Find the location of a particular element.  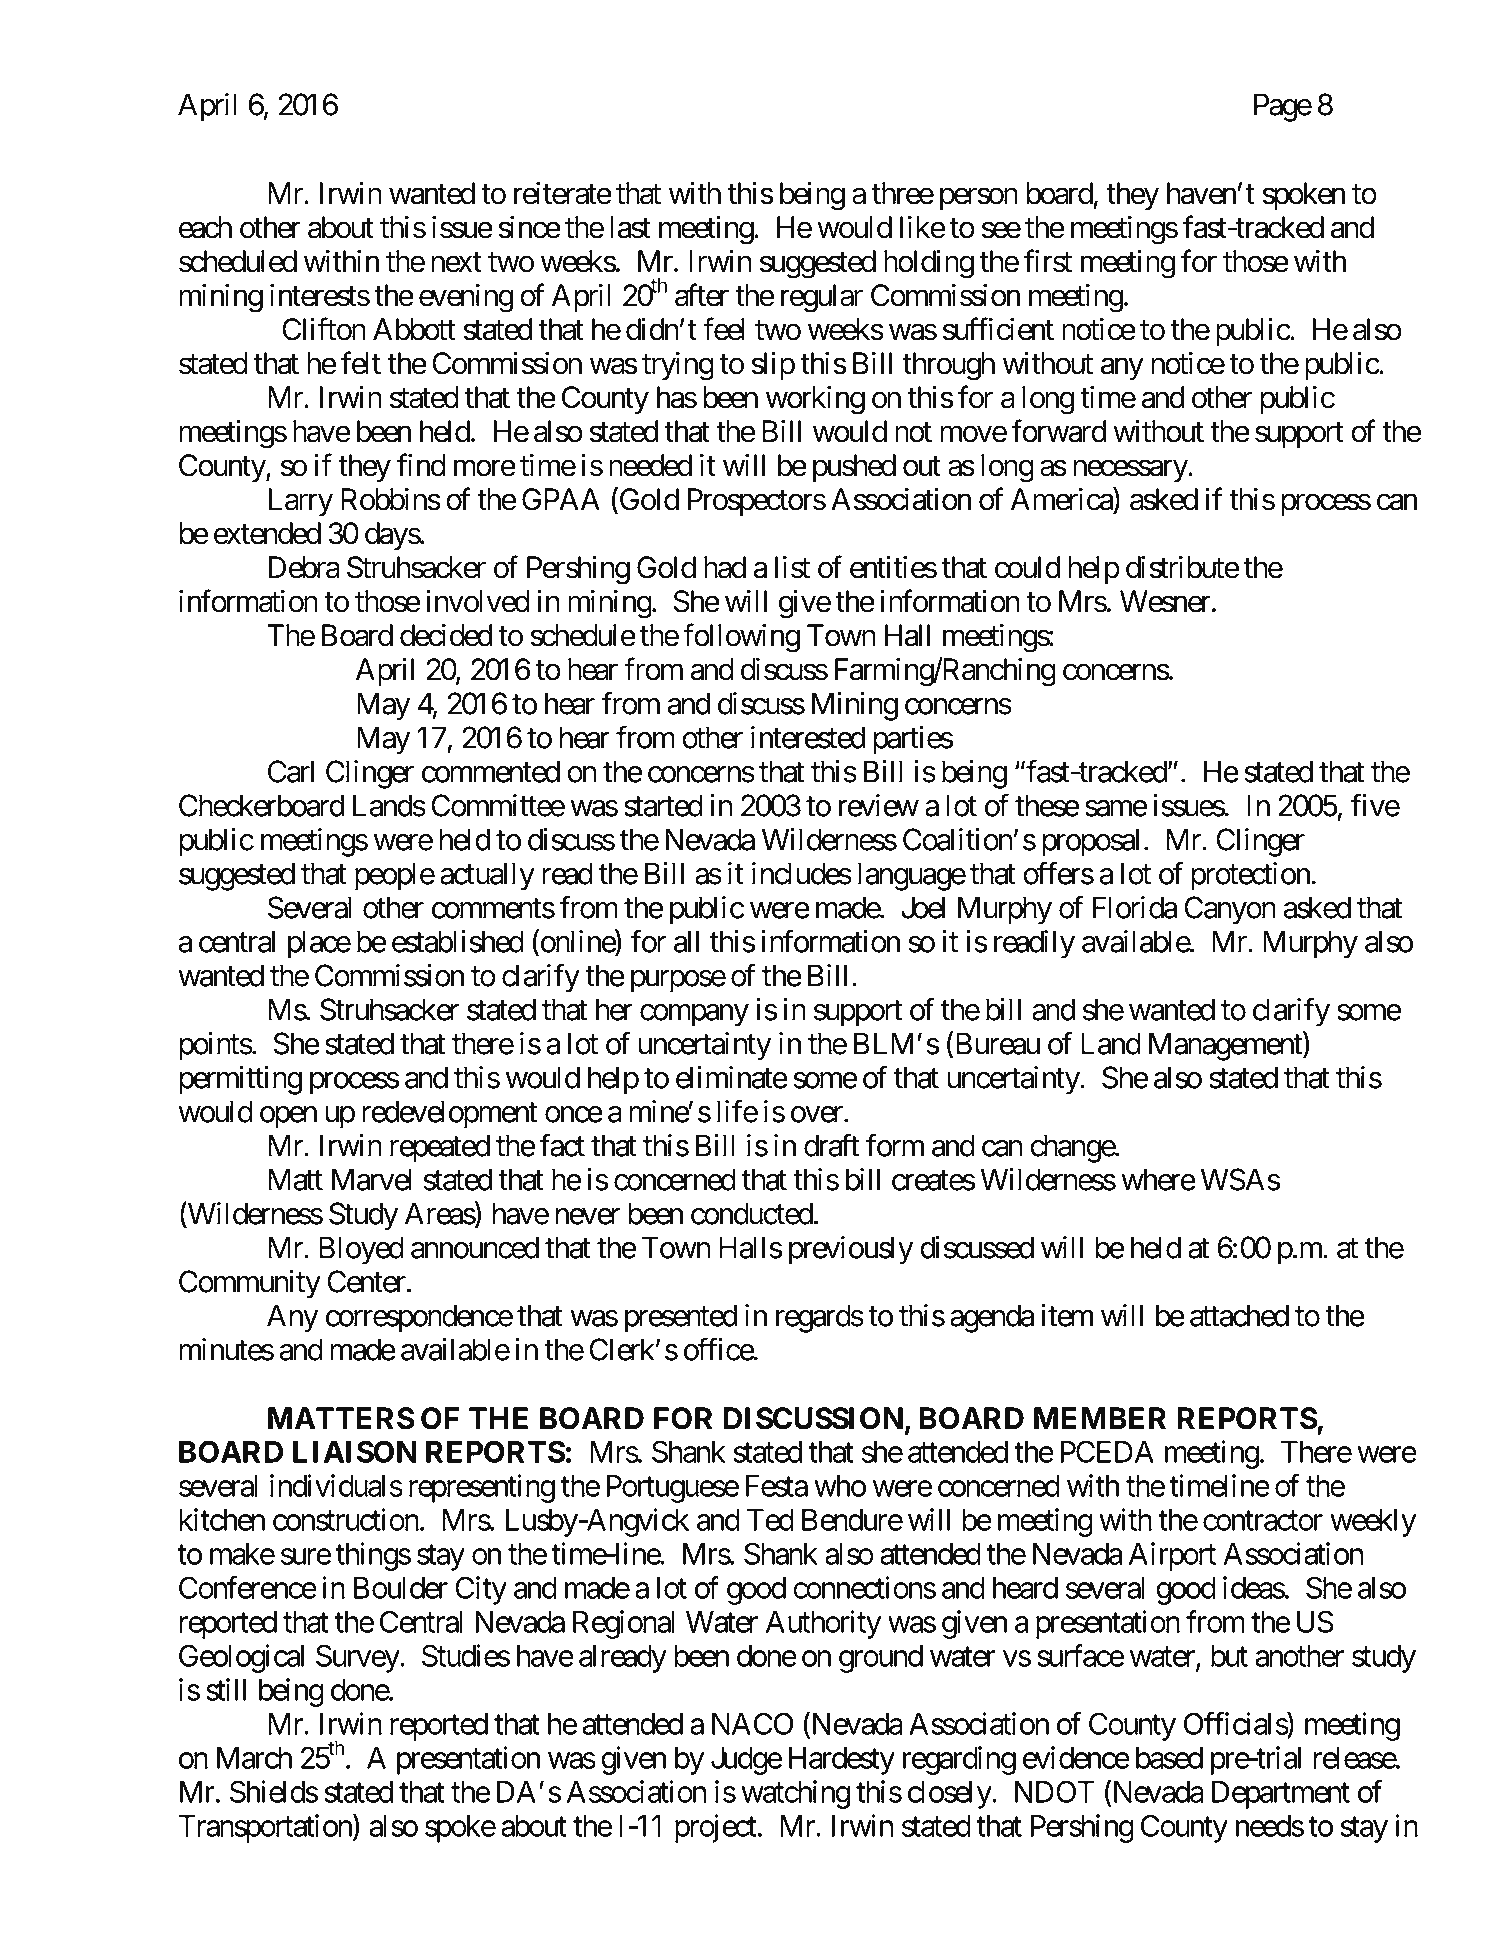

watching is located at coordinates (795, 1794).
